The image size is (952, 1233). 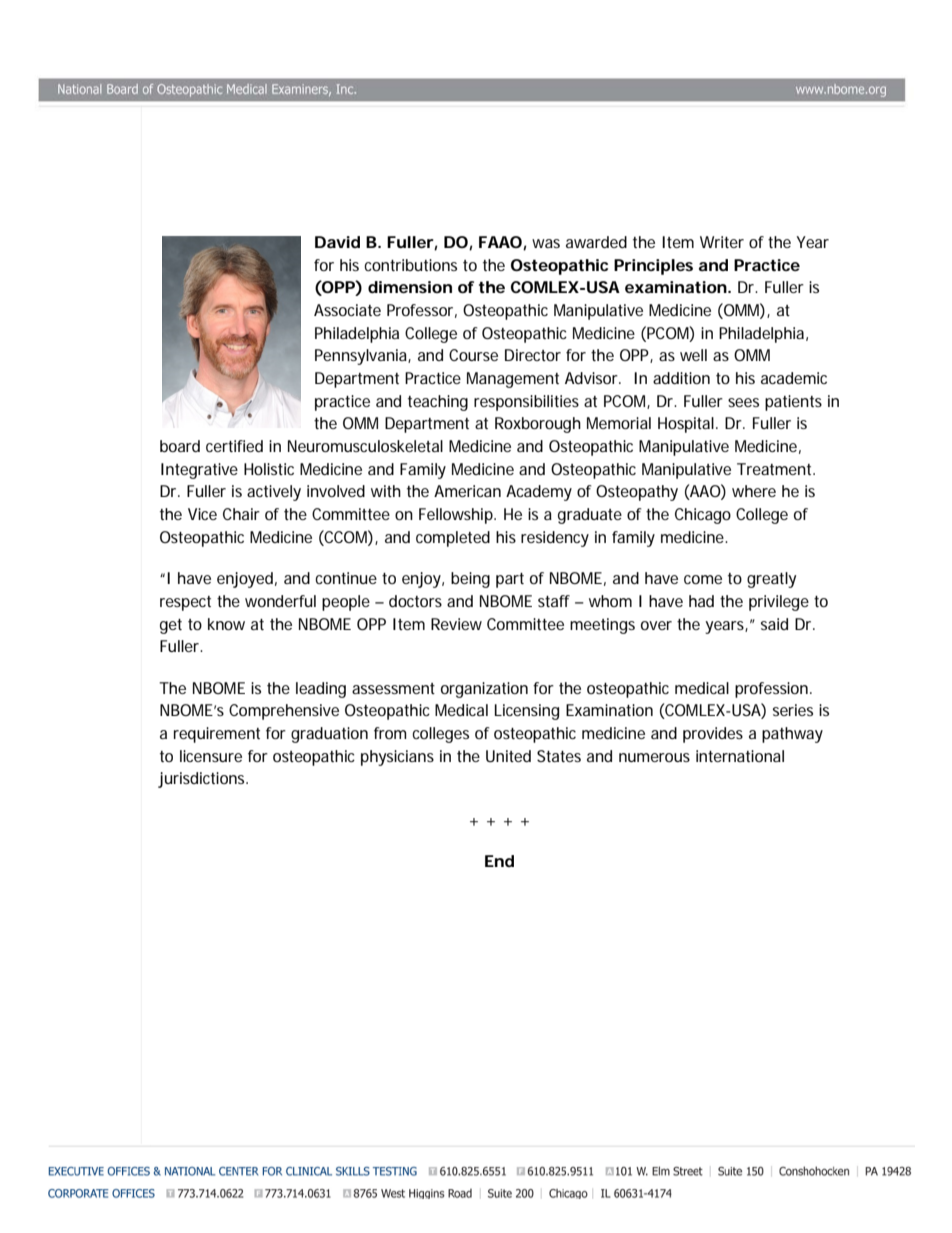 I want to click on David, so click(x=337, y=242).
